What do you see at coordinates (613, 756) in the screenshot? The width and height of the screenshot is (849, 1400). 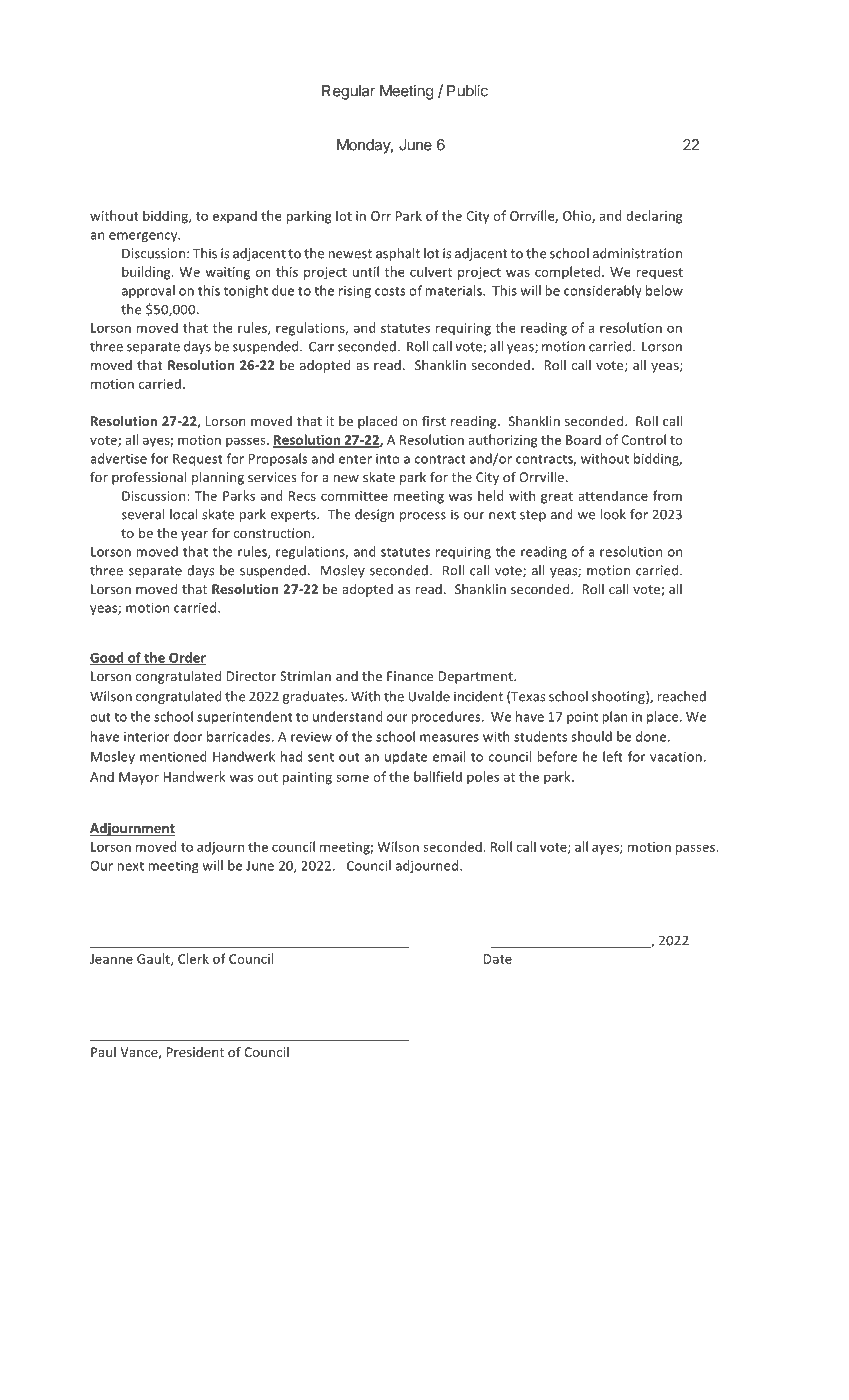 I see `left` at bounding box center [613, 756].
